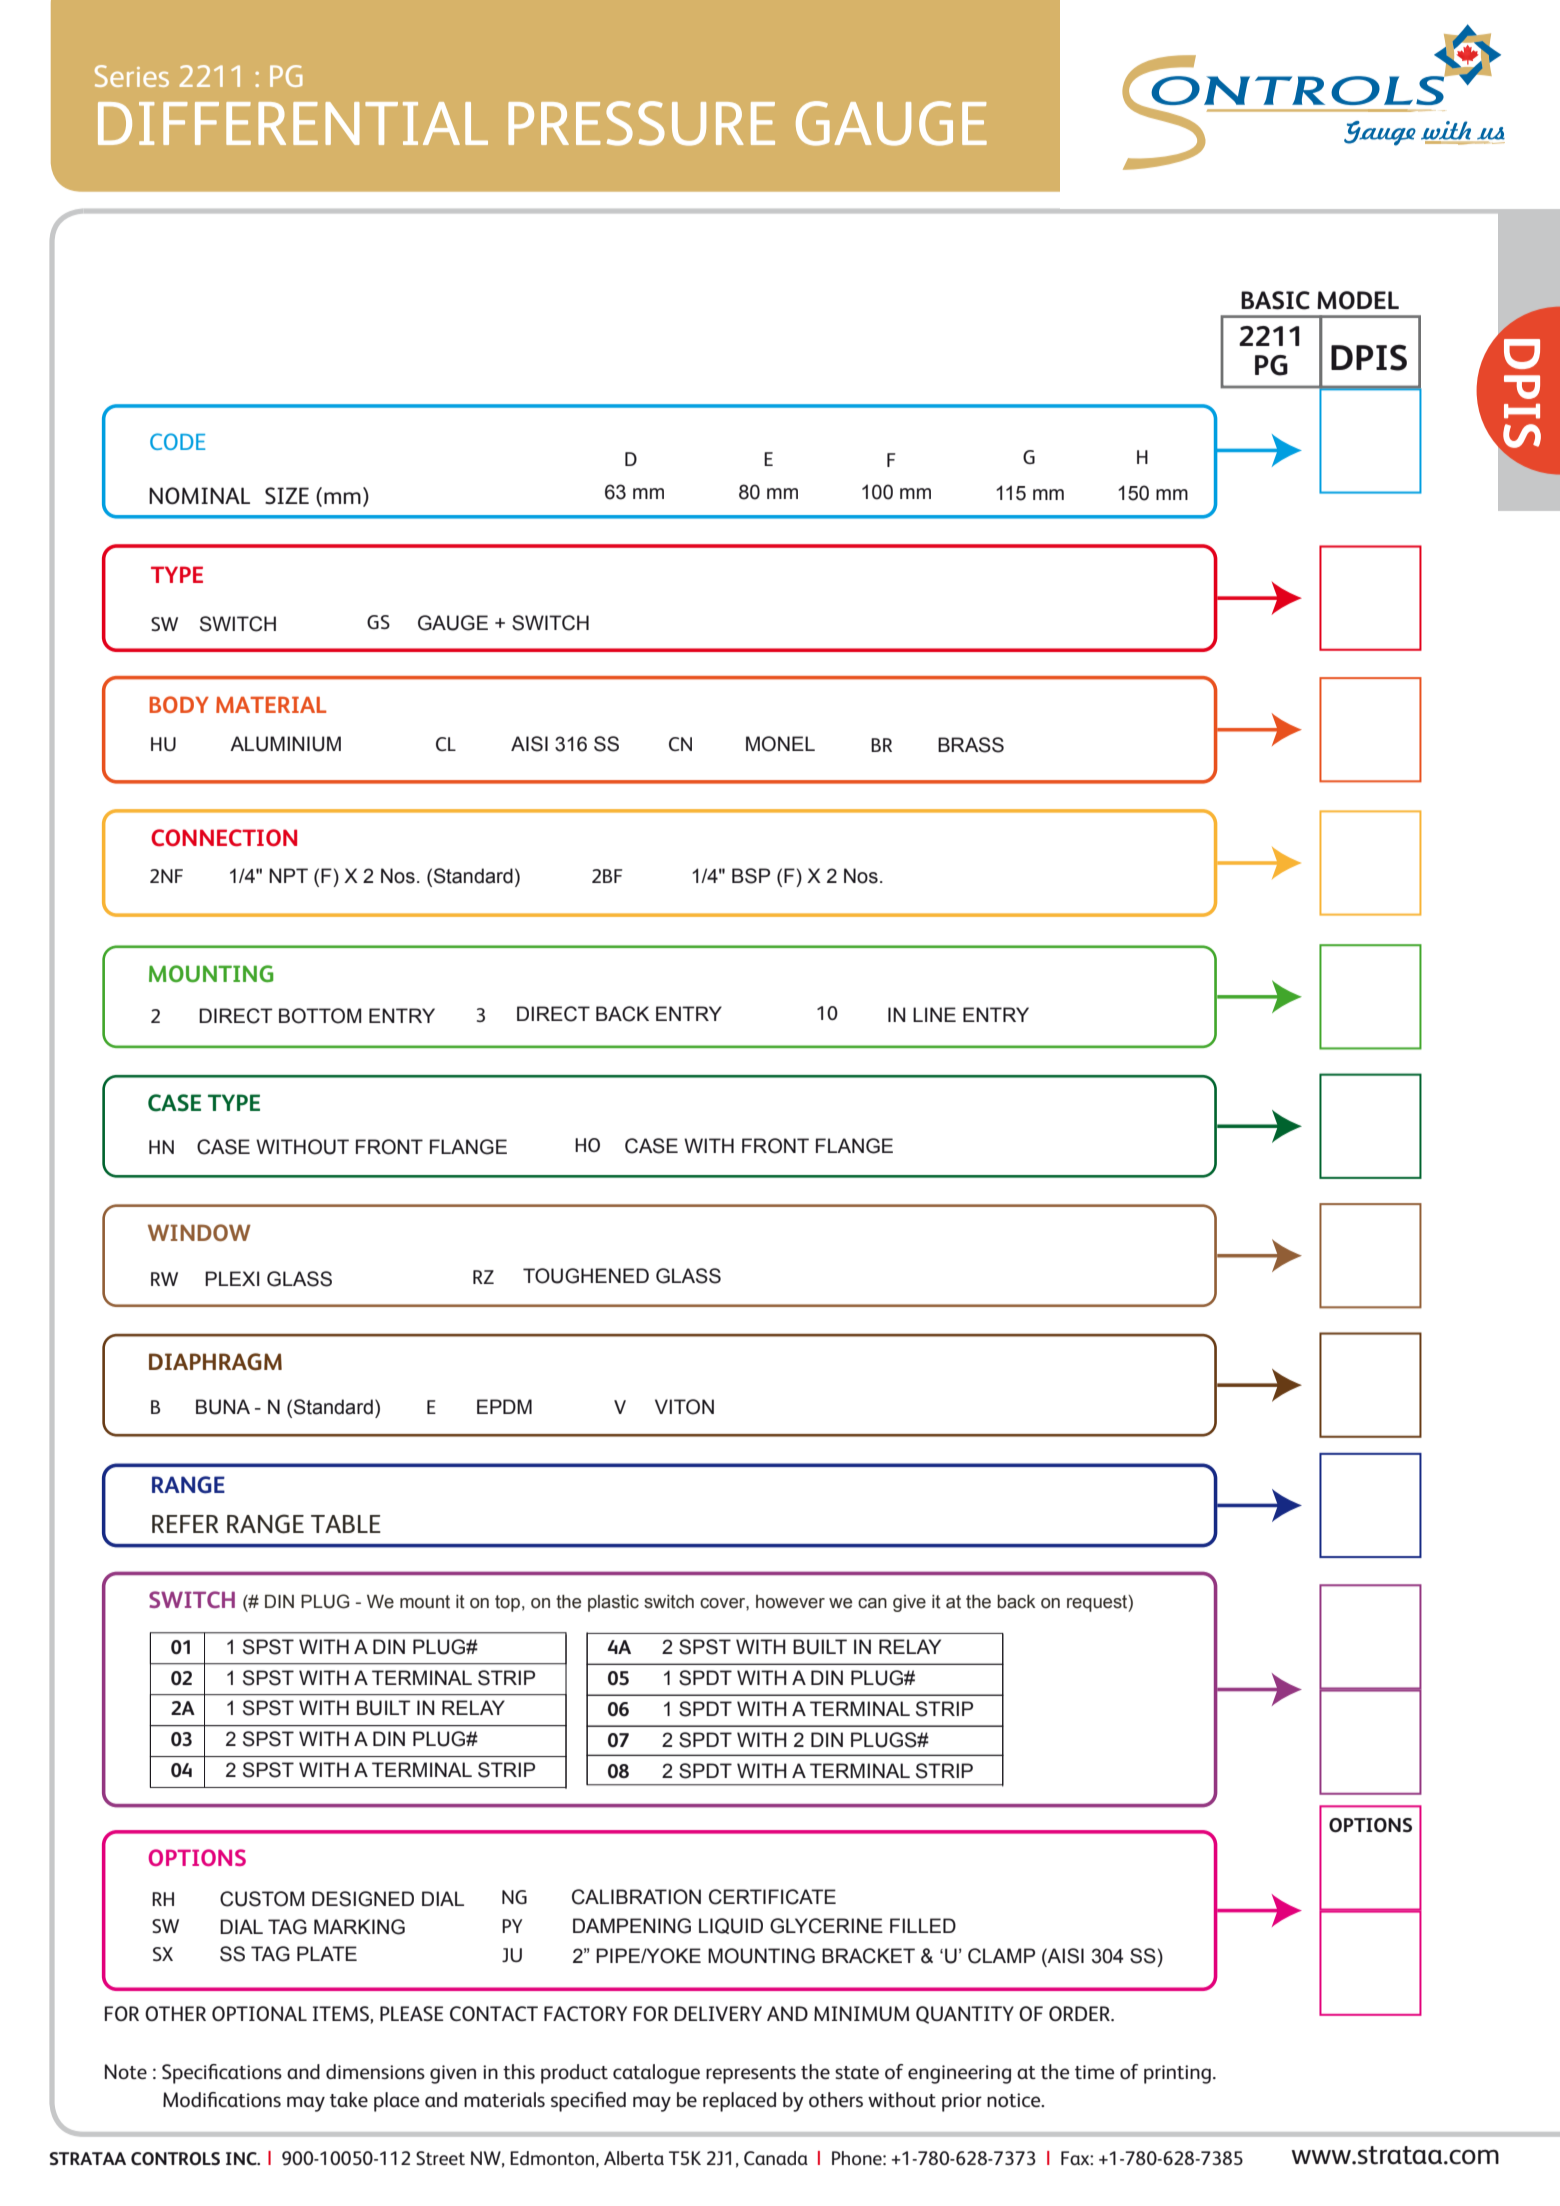 The height and width of the document is (2206, 1560). I want to click on CLAMP, so click(1001, 1956).
